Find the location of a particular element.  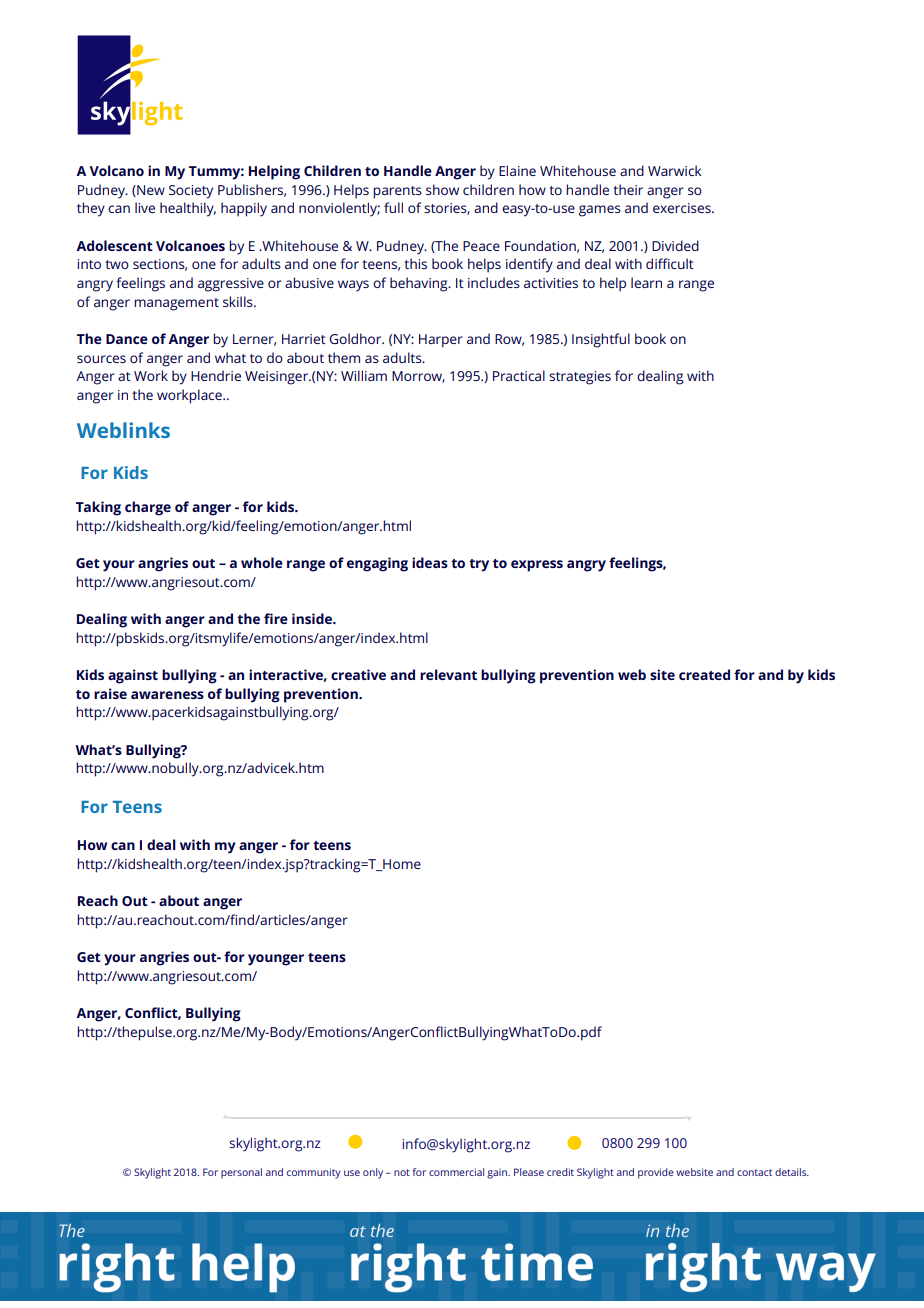

commercial is located at coordinates (456, 1172).
